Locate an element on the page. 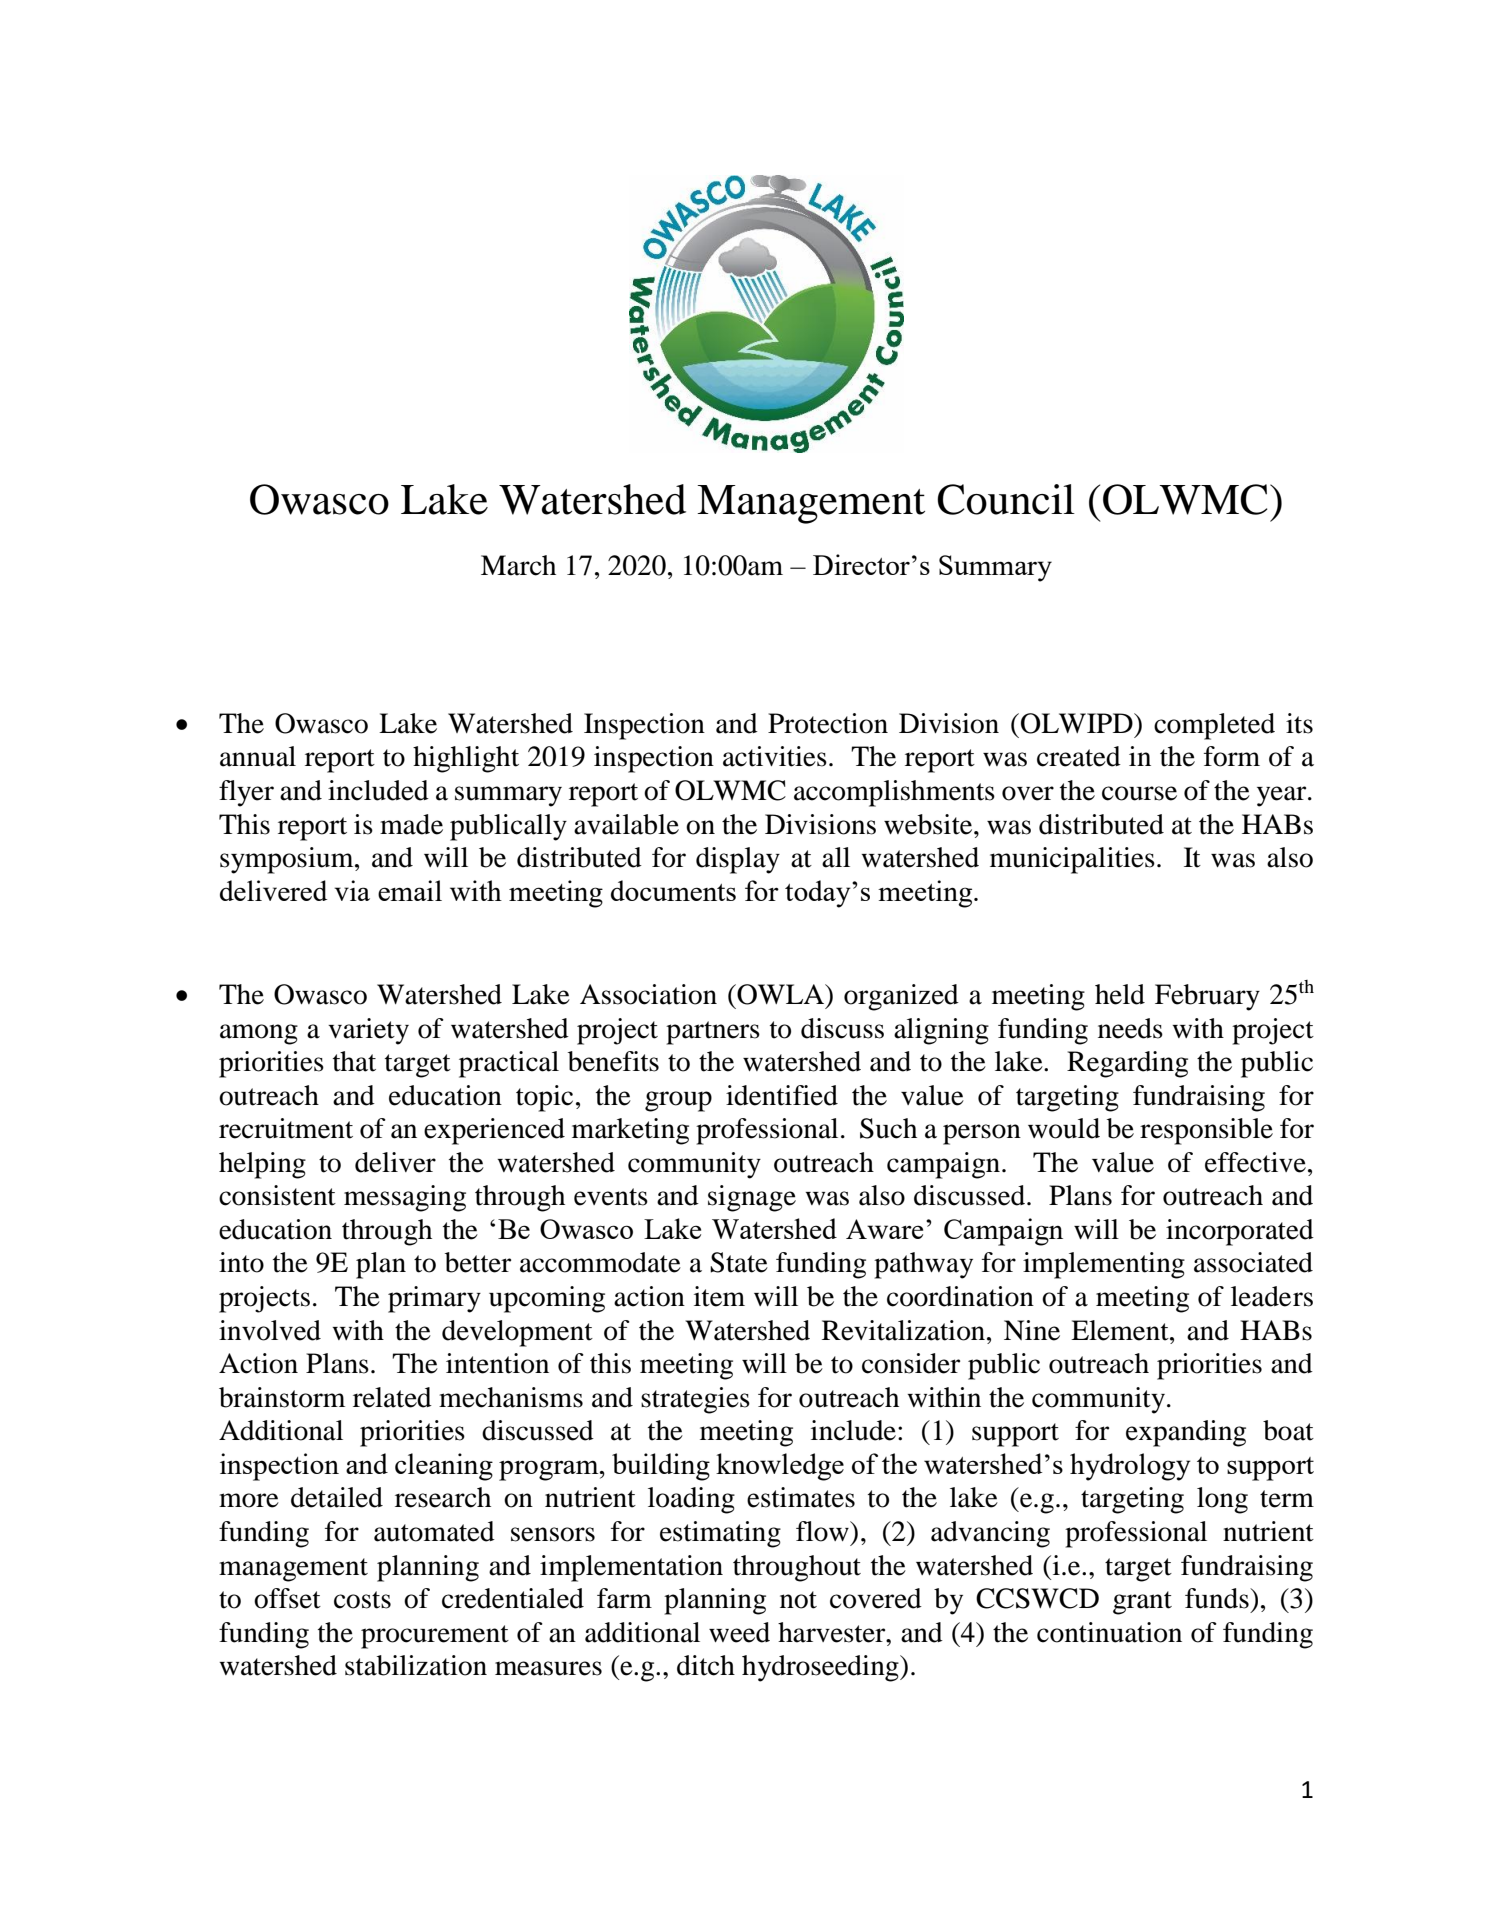 The width and height of the document is (1489, 1926). completed is located at coordinates (1214, 726).
